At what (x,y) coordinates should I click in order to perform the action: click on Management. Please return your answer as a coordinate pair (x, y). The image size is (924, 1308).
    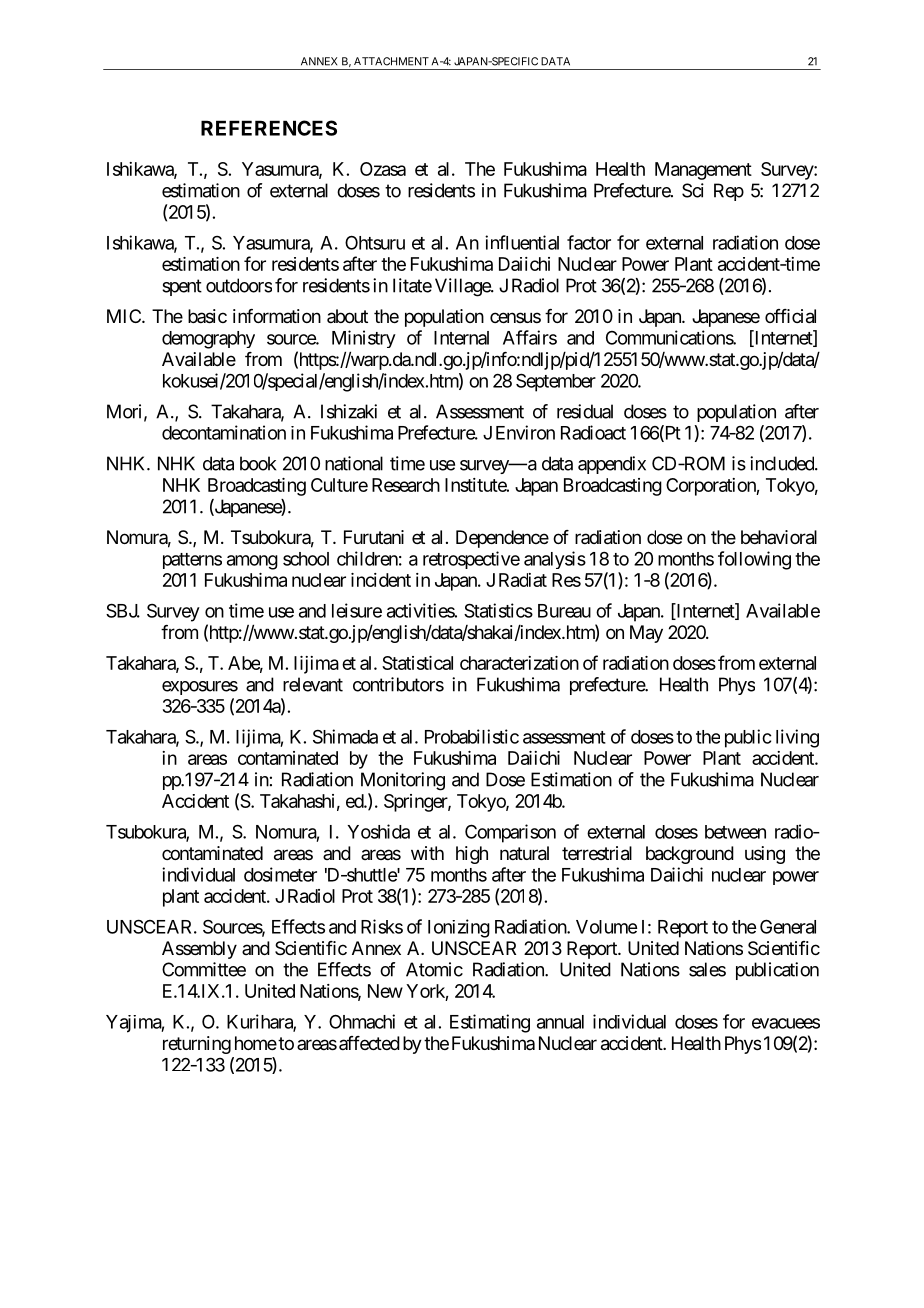
    Looking at the image, I should click on (703, 171).
